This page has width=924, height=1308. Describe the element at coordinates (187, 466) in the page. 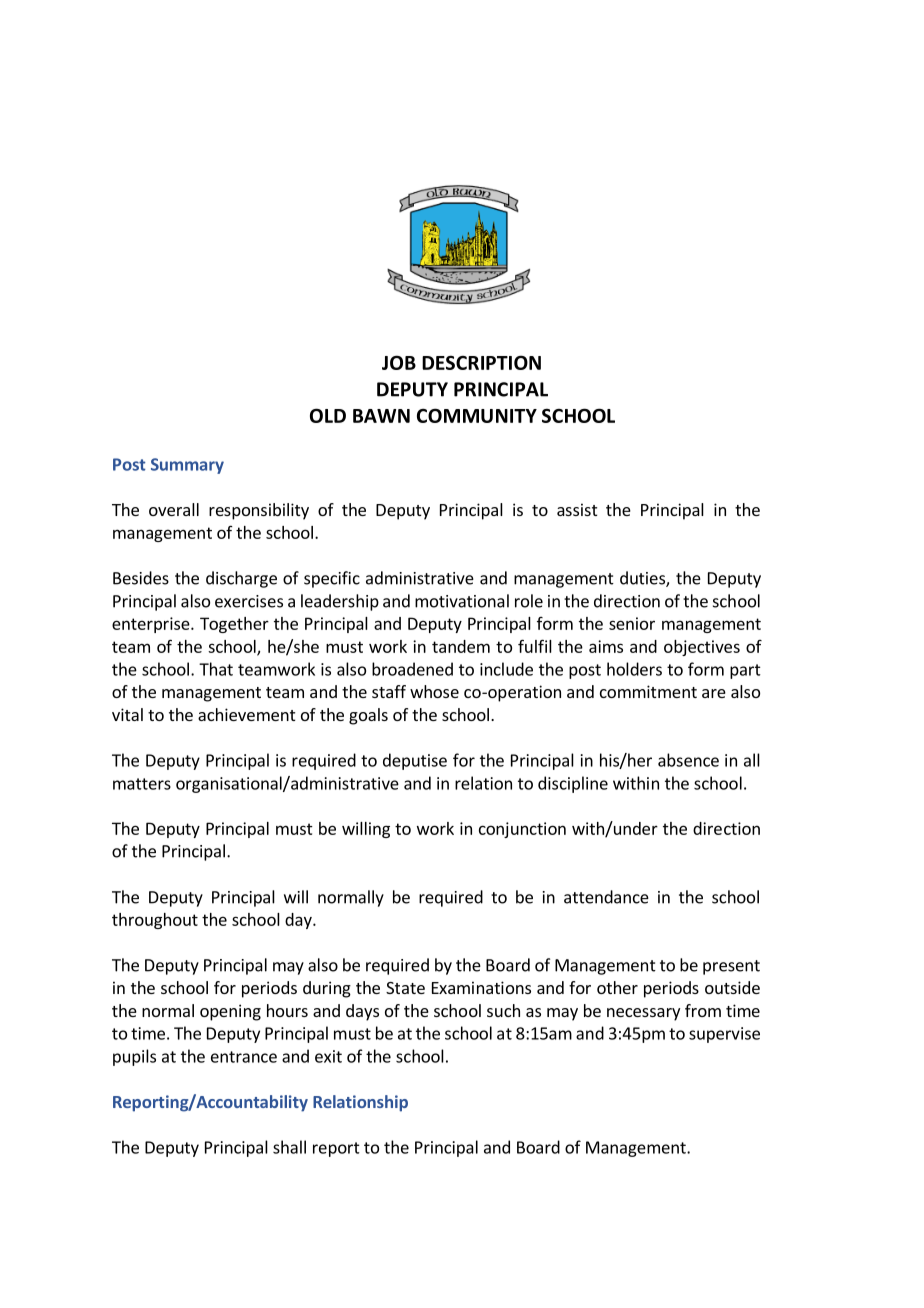

I see `Summary` at that location.
